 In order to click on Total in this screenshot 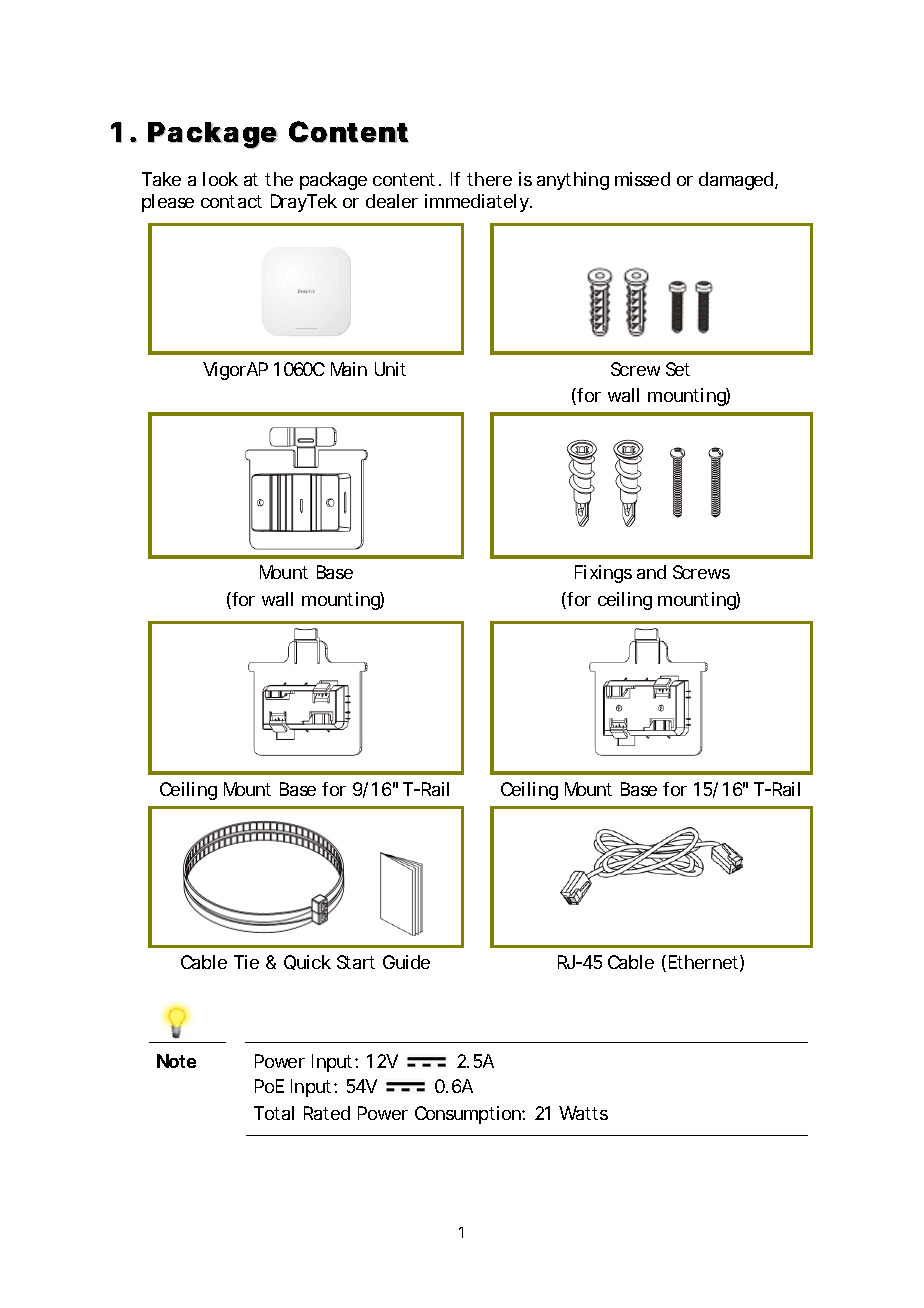, I will do `click(274, 1113)`.
